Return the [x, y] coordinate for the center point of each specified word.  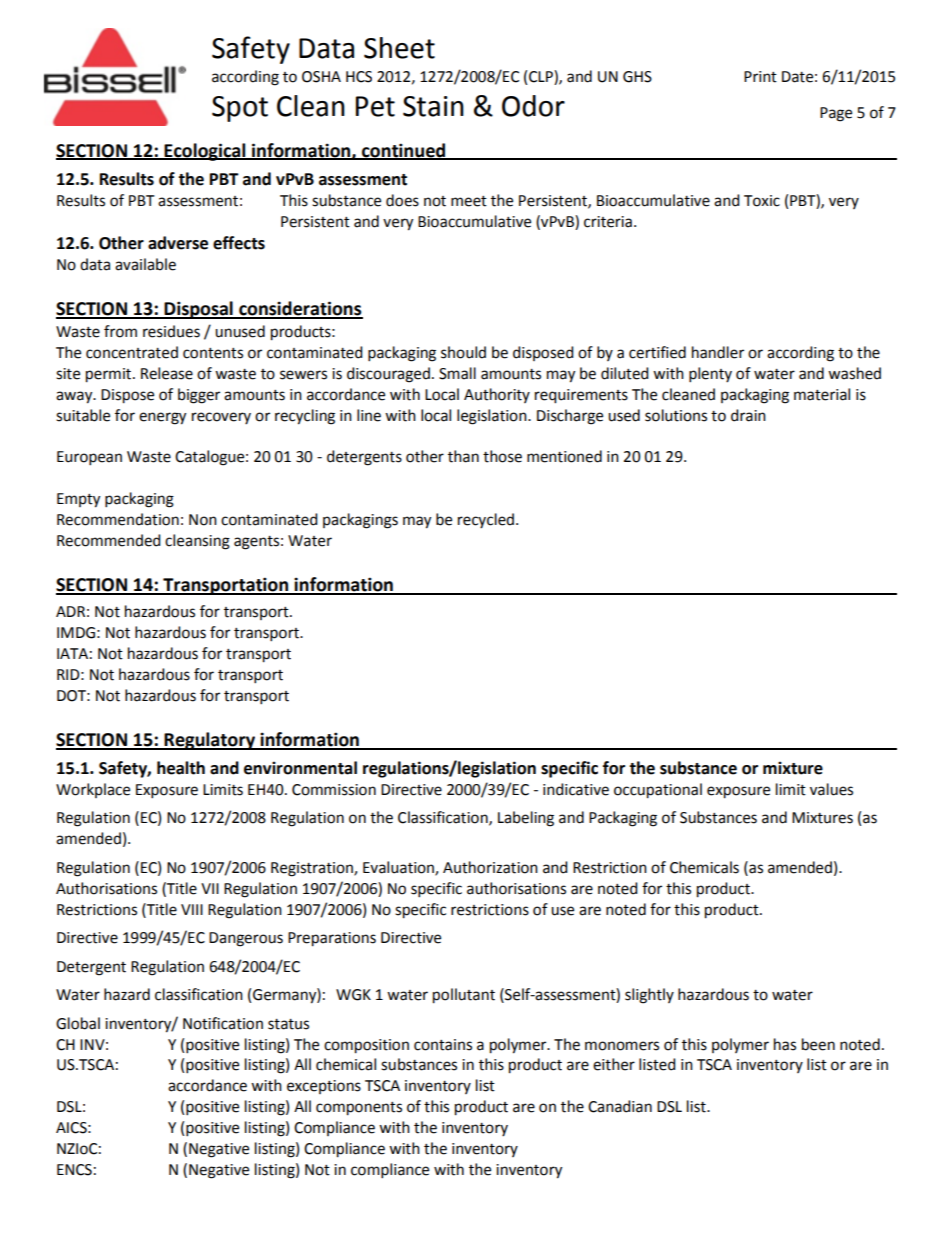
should [463, 352]
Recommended [109, 540]
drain [748, 415]
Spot [240, 109]
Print [760, 77]
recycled [486, 520]
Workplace [93, 790]
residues [171, 331]
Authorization [490, 867]
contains [443, 1045]
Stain [433, 106]
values [831, 789]
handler [718, 352]
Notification [223, 1023]
